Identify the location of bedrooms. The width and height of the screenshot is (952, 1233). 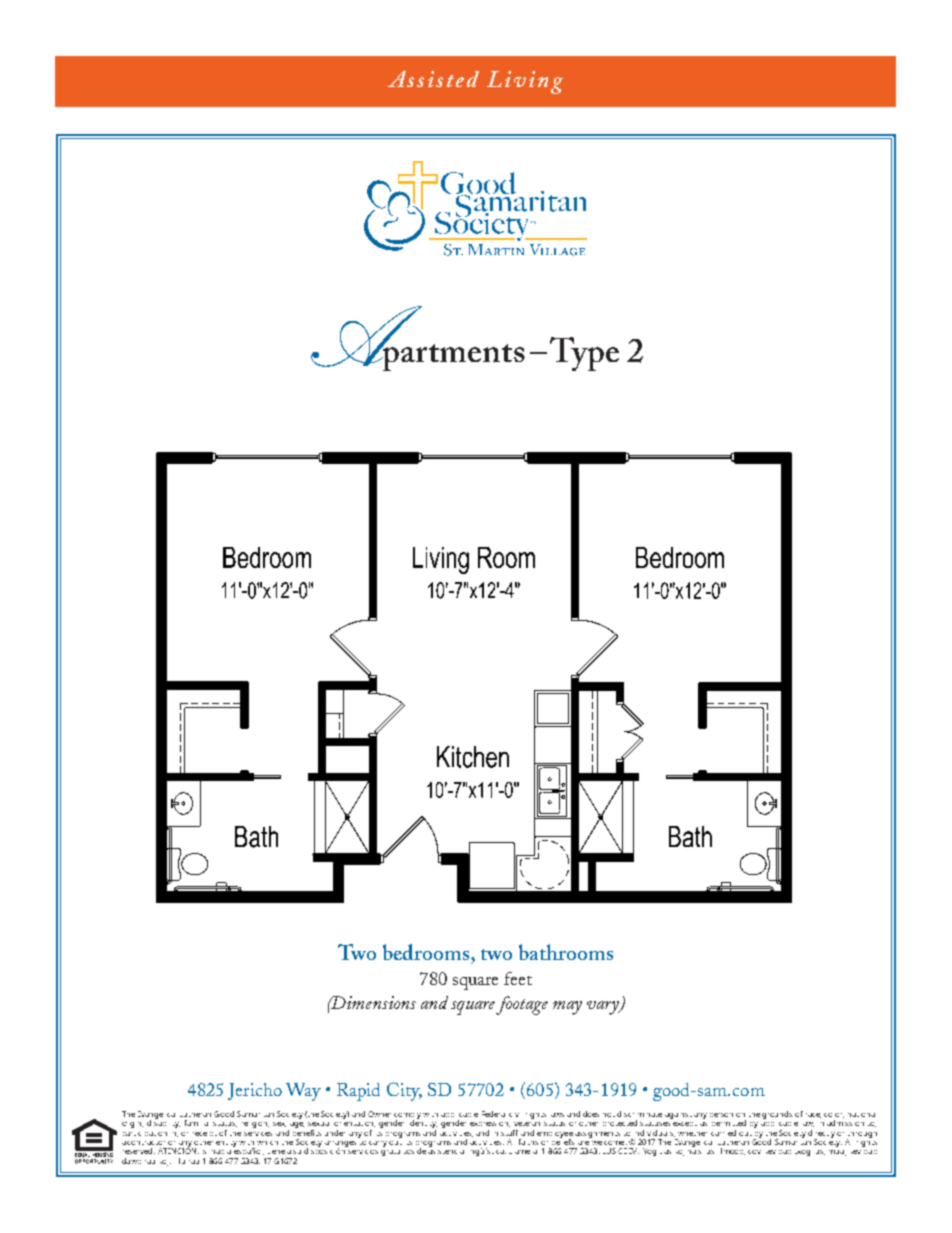
(427, 952).
